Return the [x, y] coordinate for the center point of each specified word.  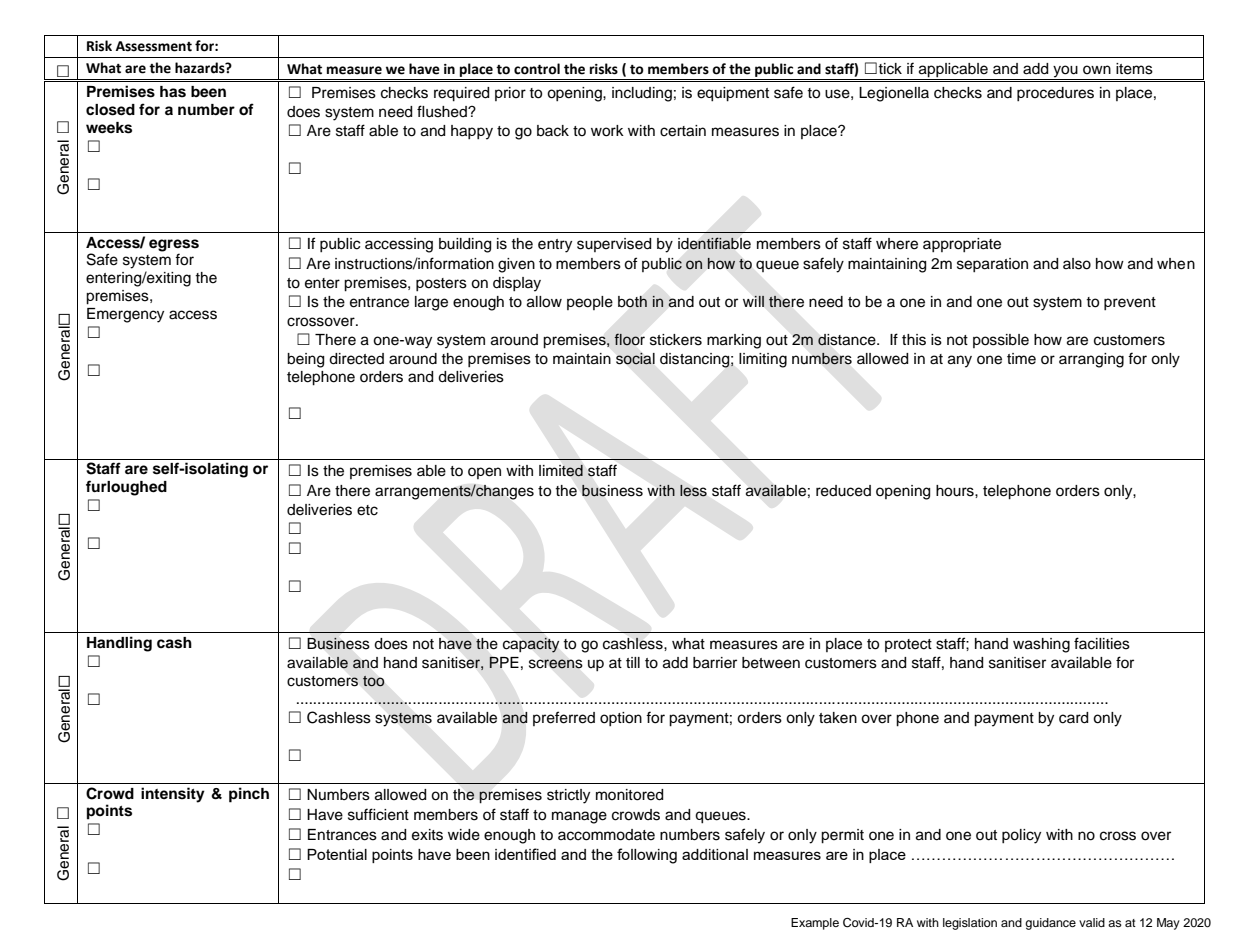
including [642, 94]
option [621, 719]
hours [956, 491]
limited [561, 470]
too [373, 681]
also [1077, 264]
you [1065, 71]
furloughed [126, 488]
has [173, 92]
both [632, 302]
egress [174, 245]
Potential [337, 854]
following [647, 856]
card [1073, 718]
